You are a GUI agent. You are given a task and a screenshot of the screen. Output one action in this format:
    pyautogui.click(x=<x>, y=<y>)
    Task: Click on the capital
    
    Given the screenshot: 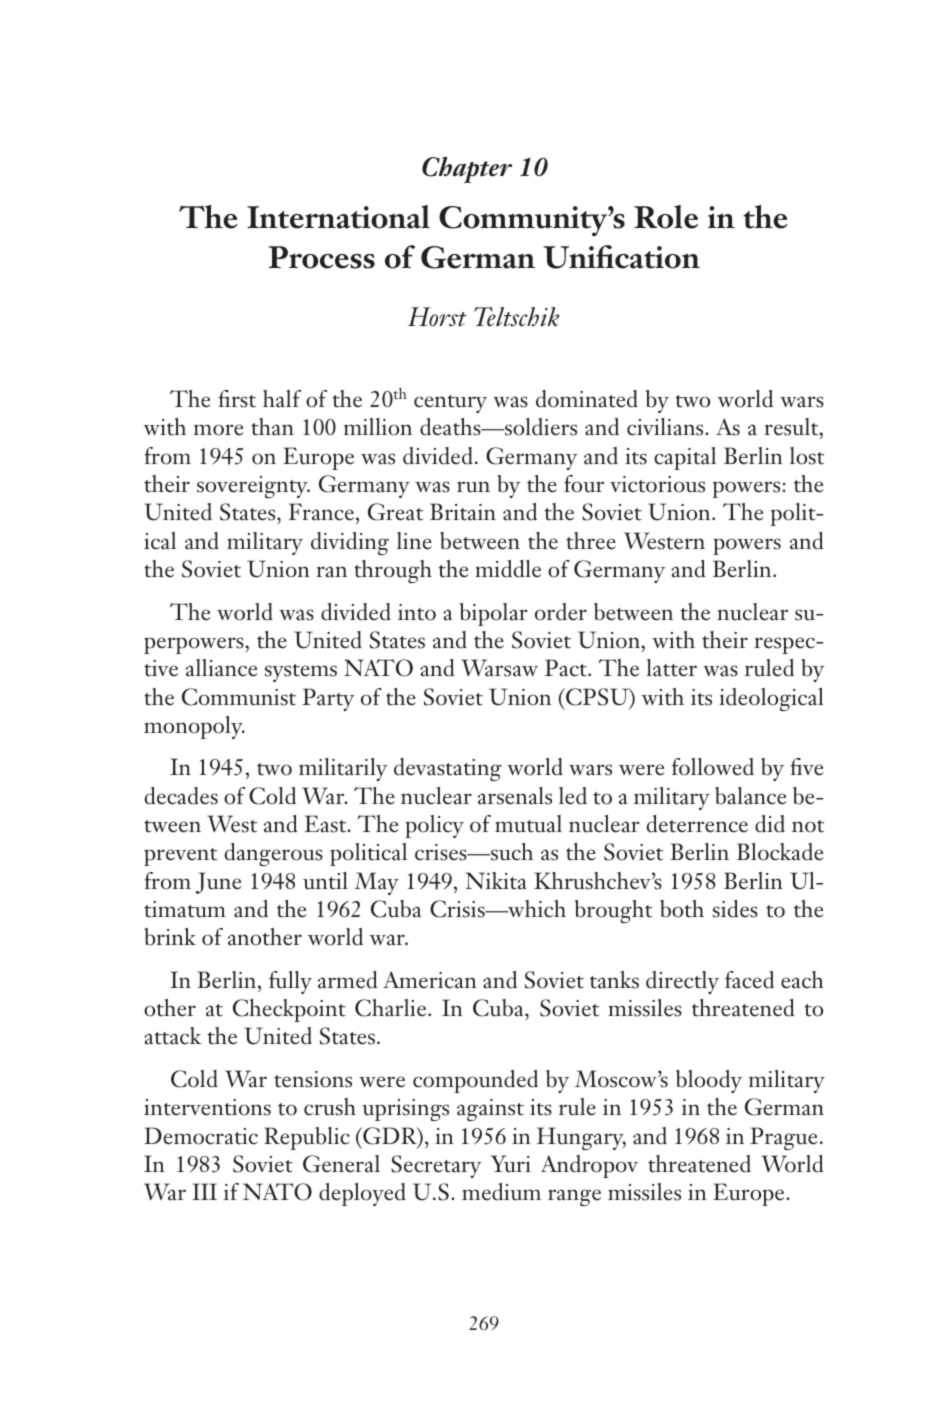 What is the action you would take?
    pyautogui.click(x=685, y=458)
